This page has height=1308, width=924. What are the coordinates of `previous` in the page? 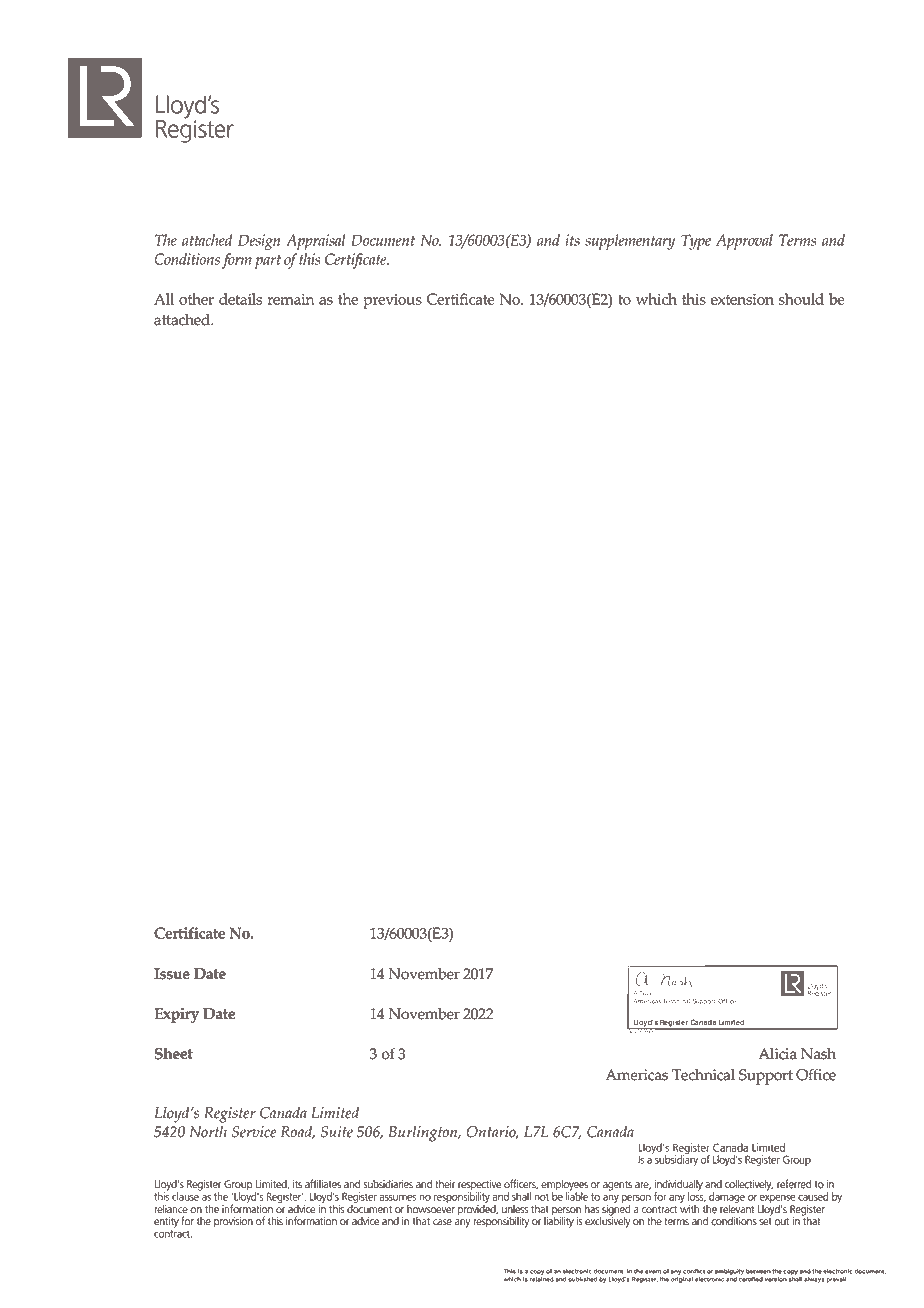 It's located at (392, 301).
